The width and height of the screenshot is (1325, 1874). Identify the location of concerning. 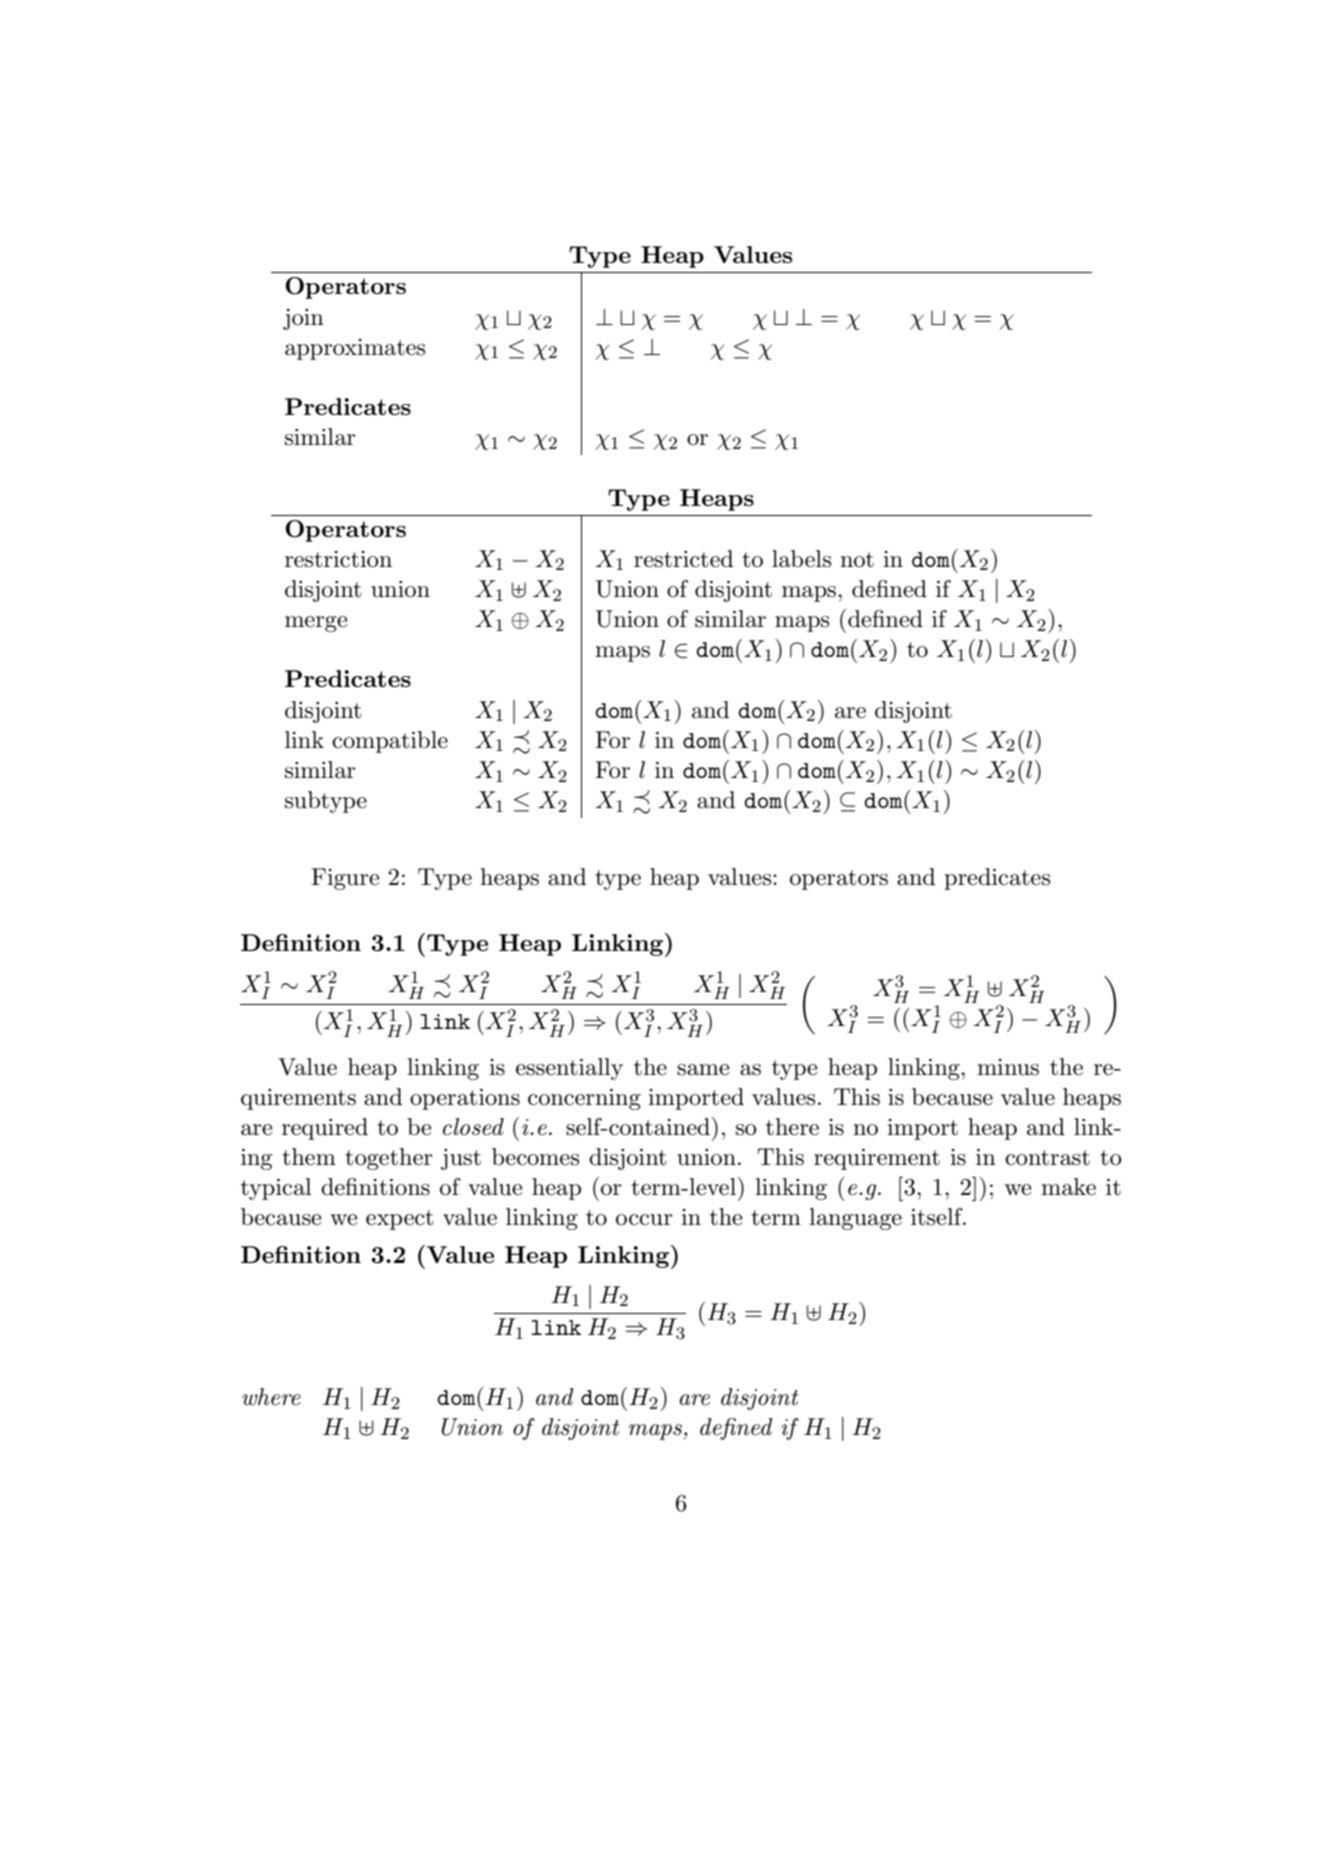
(584, 1099).
